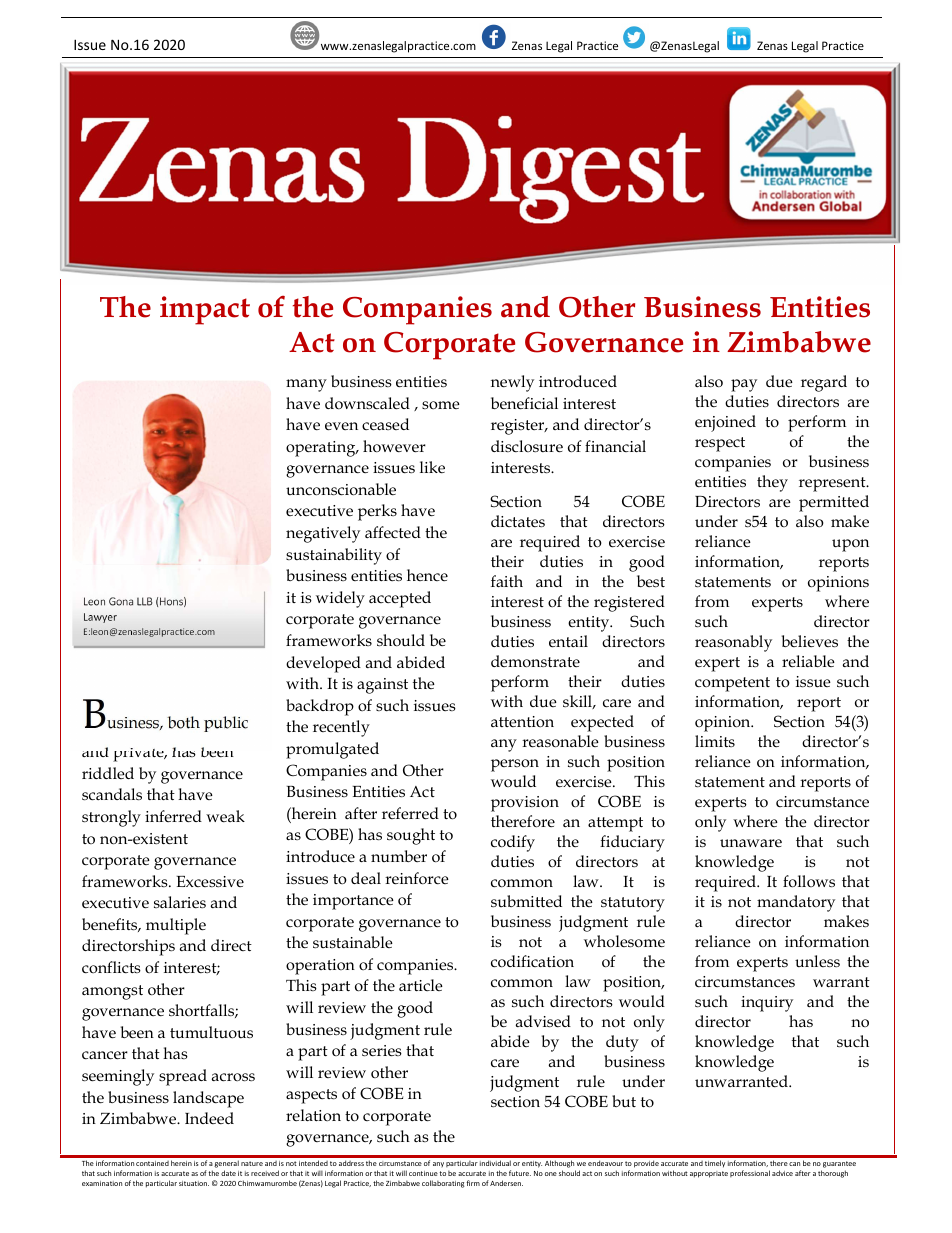 This document has height=1233, width=952. Describe the element at coordinates (173, 816) in the document. I see `inferred` at that location.
